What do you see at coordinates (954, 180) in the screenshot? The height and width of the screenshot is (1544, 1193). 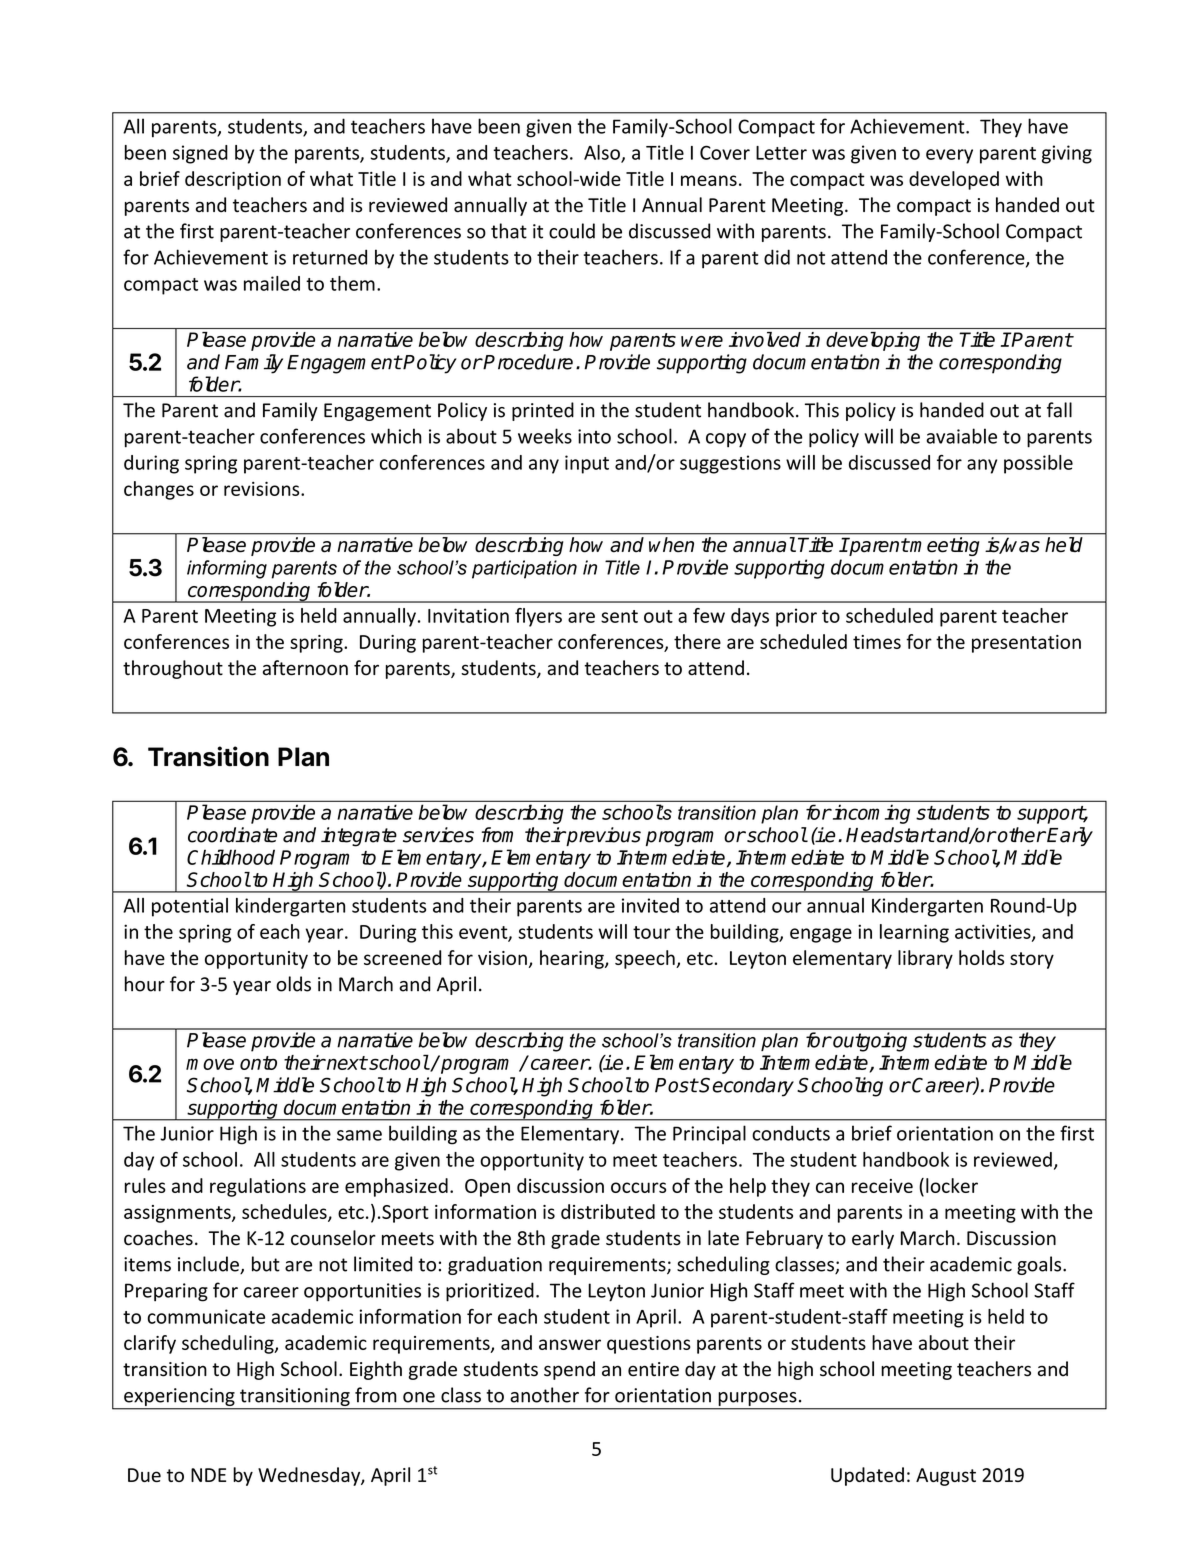 I see `developed` at bounding box center [954, 180].
